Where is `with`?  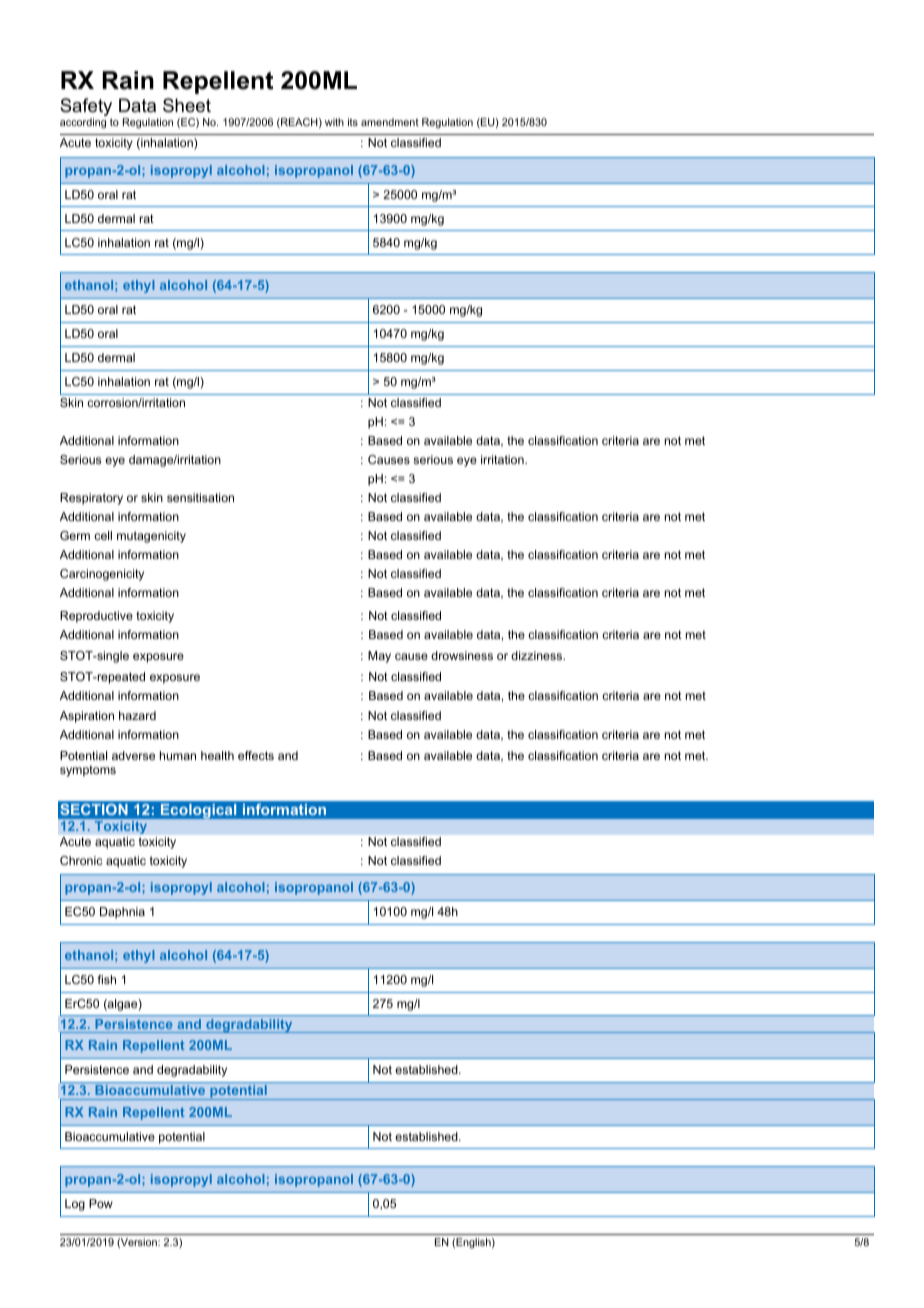
with is located at coordinates (334, 122).
